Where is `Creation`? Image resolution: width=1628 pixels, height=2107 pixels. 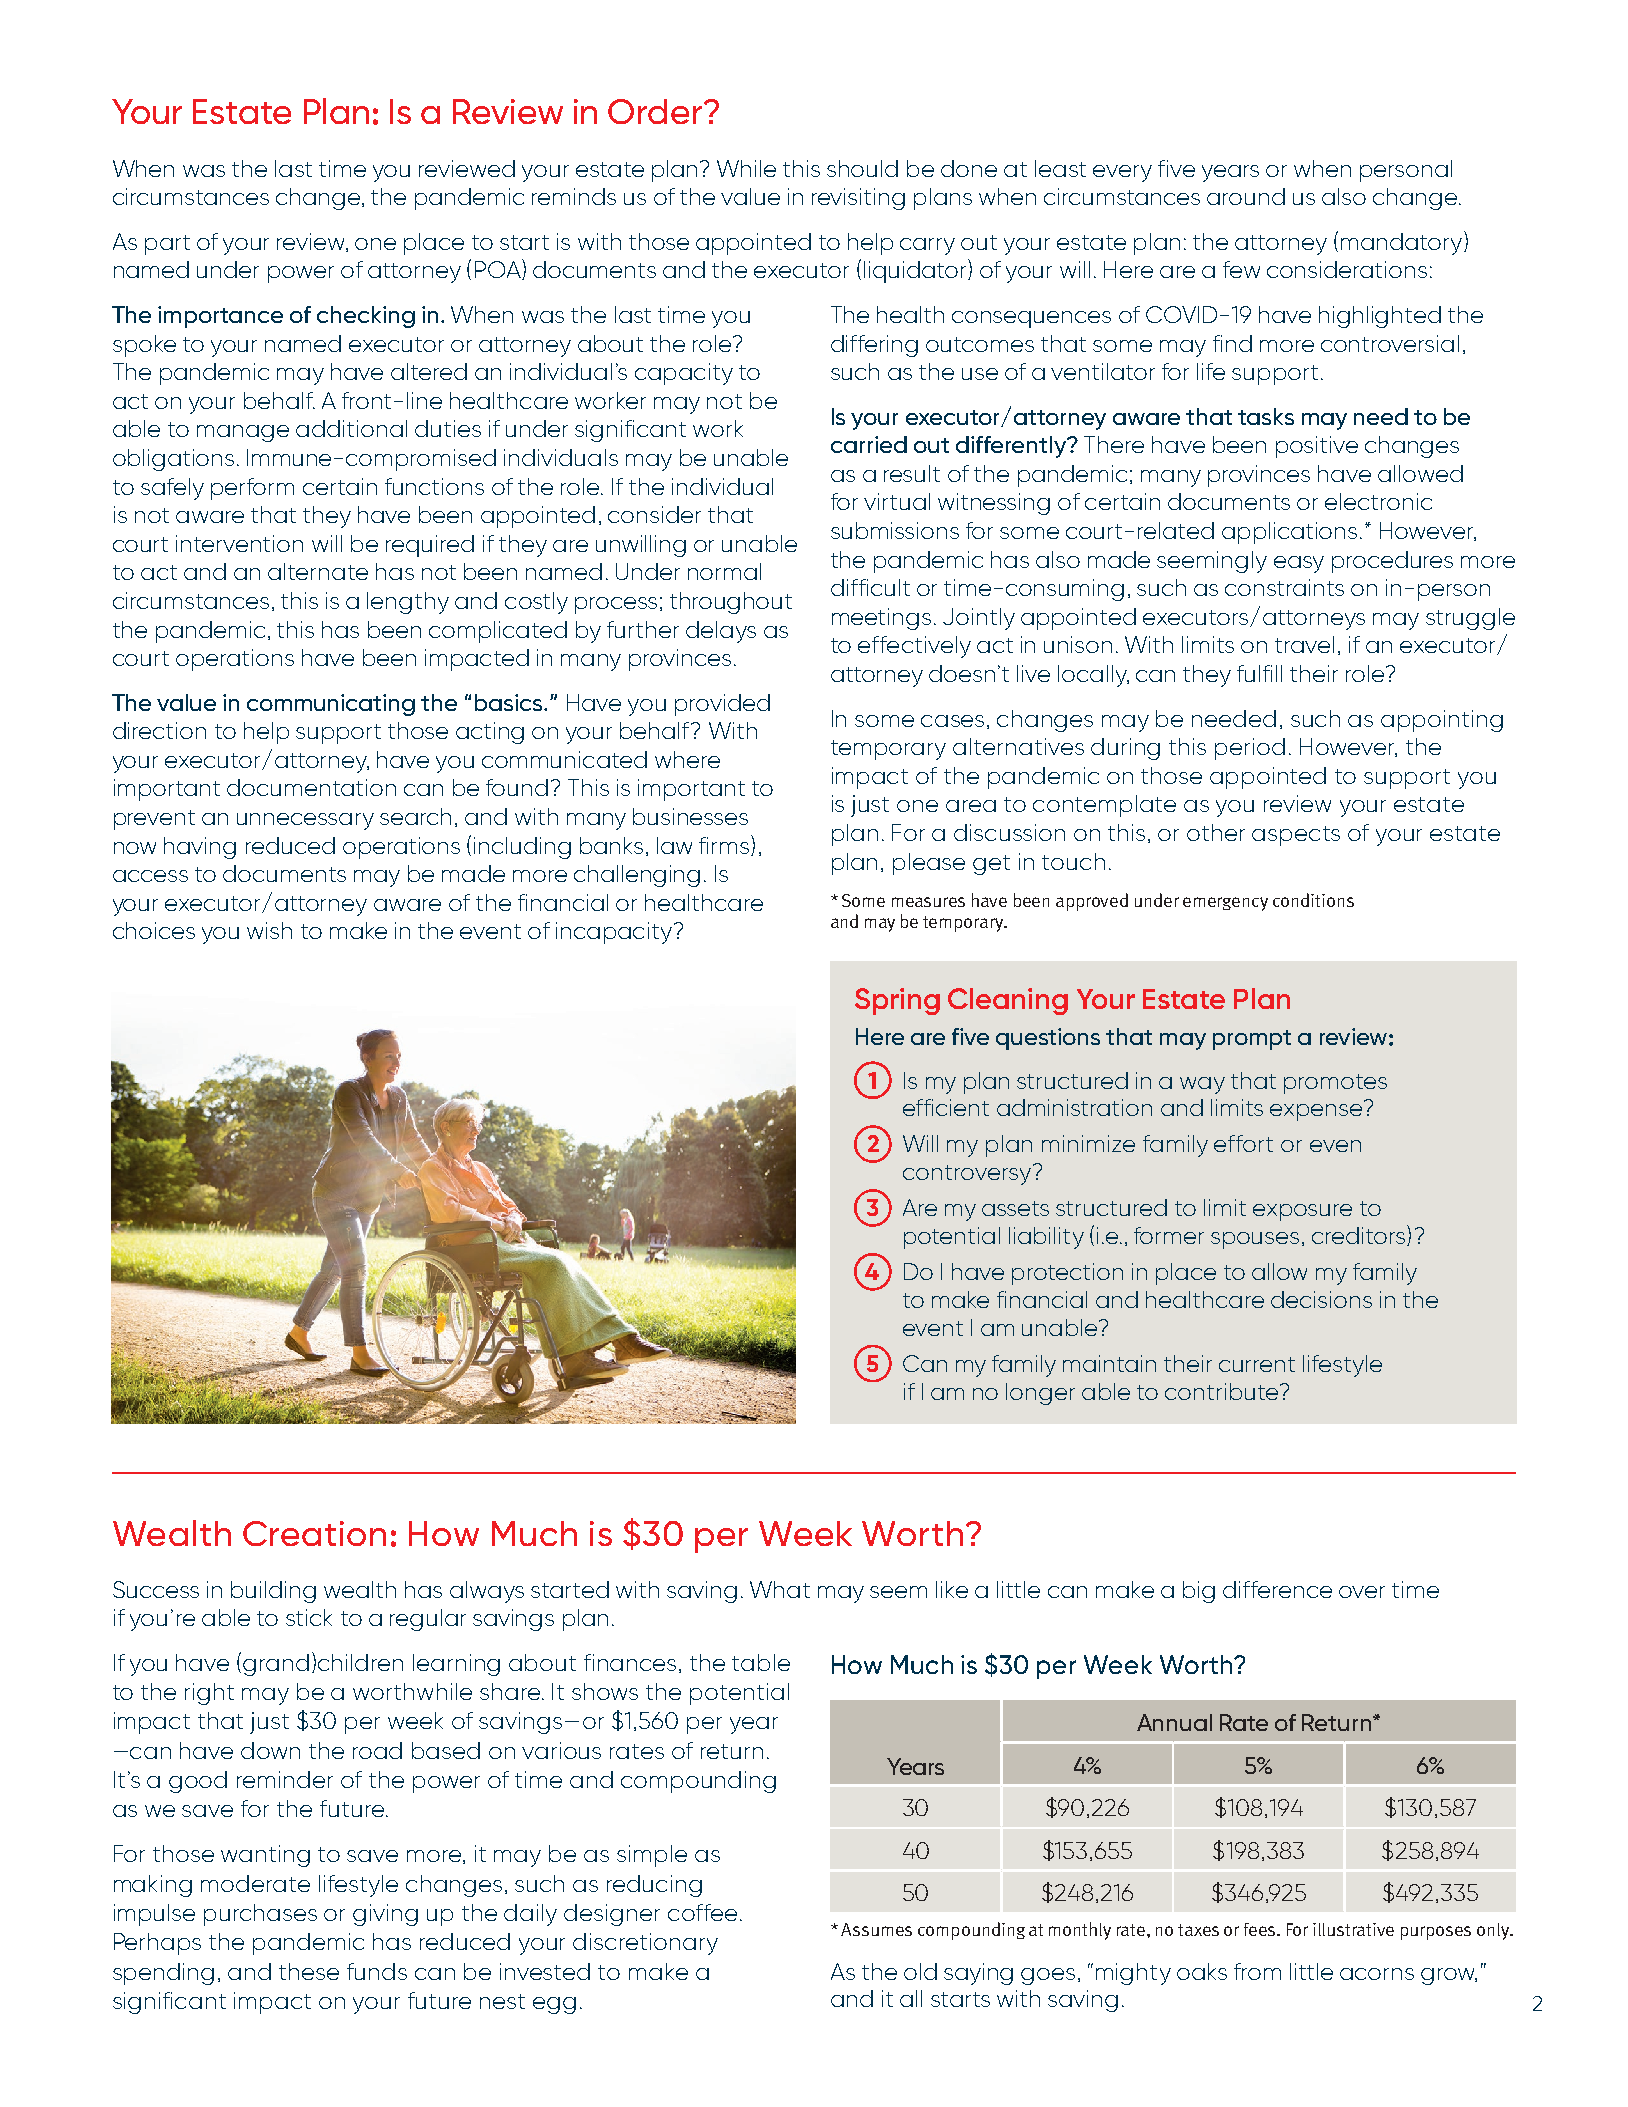
Creation is located at coordinates (314, 1533).
